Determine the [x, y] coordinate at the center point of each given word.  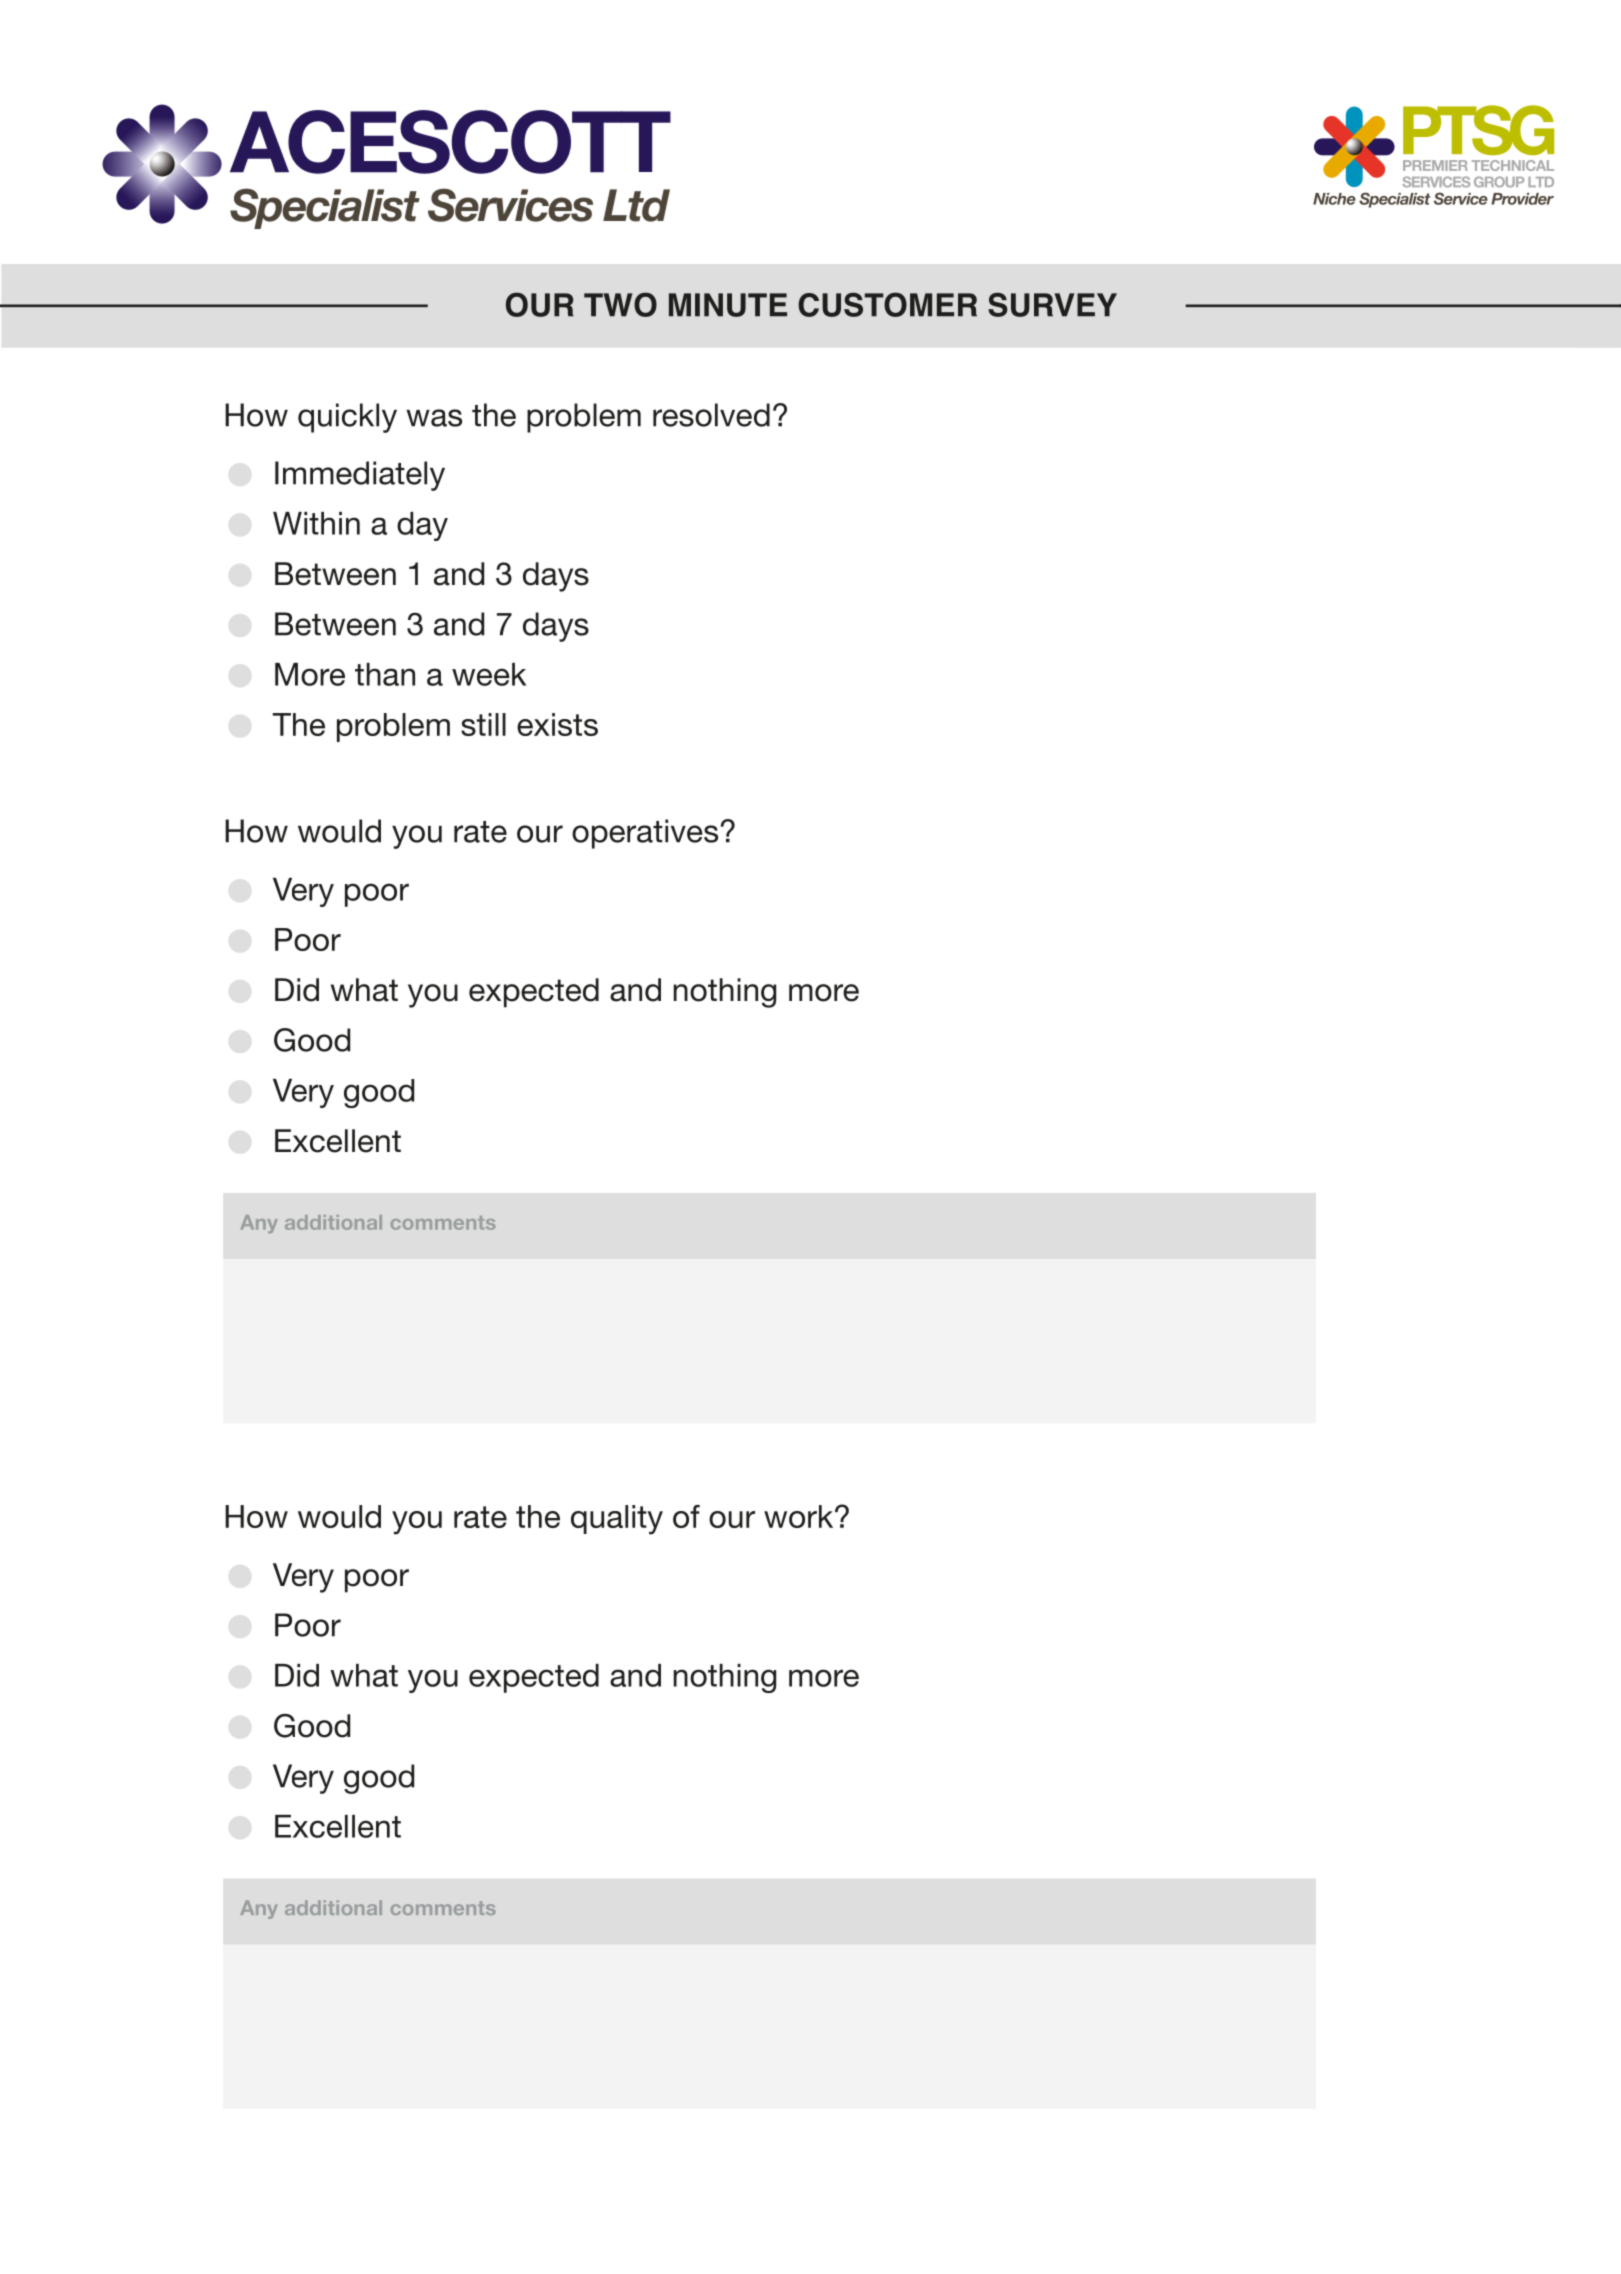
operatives [645, 834]
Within [316, 523]
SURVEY [1052, 304]
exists [557, 724]
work [800, 1516]
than [385, 674]
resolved [711, 415]
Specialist [325, 208]
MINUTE [728, 305]
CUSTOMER [887, 304]
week [489, 674]
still [483, 724]
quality [617, 1520]
